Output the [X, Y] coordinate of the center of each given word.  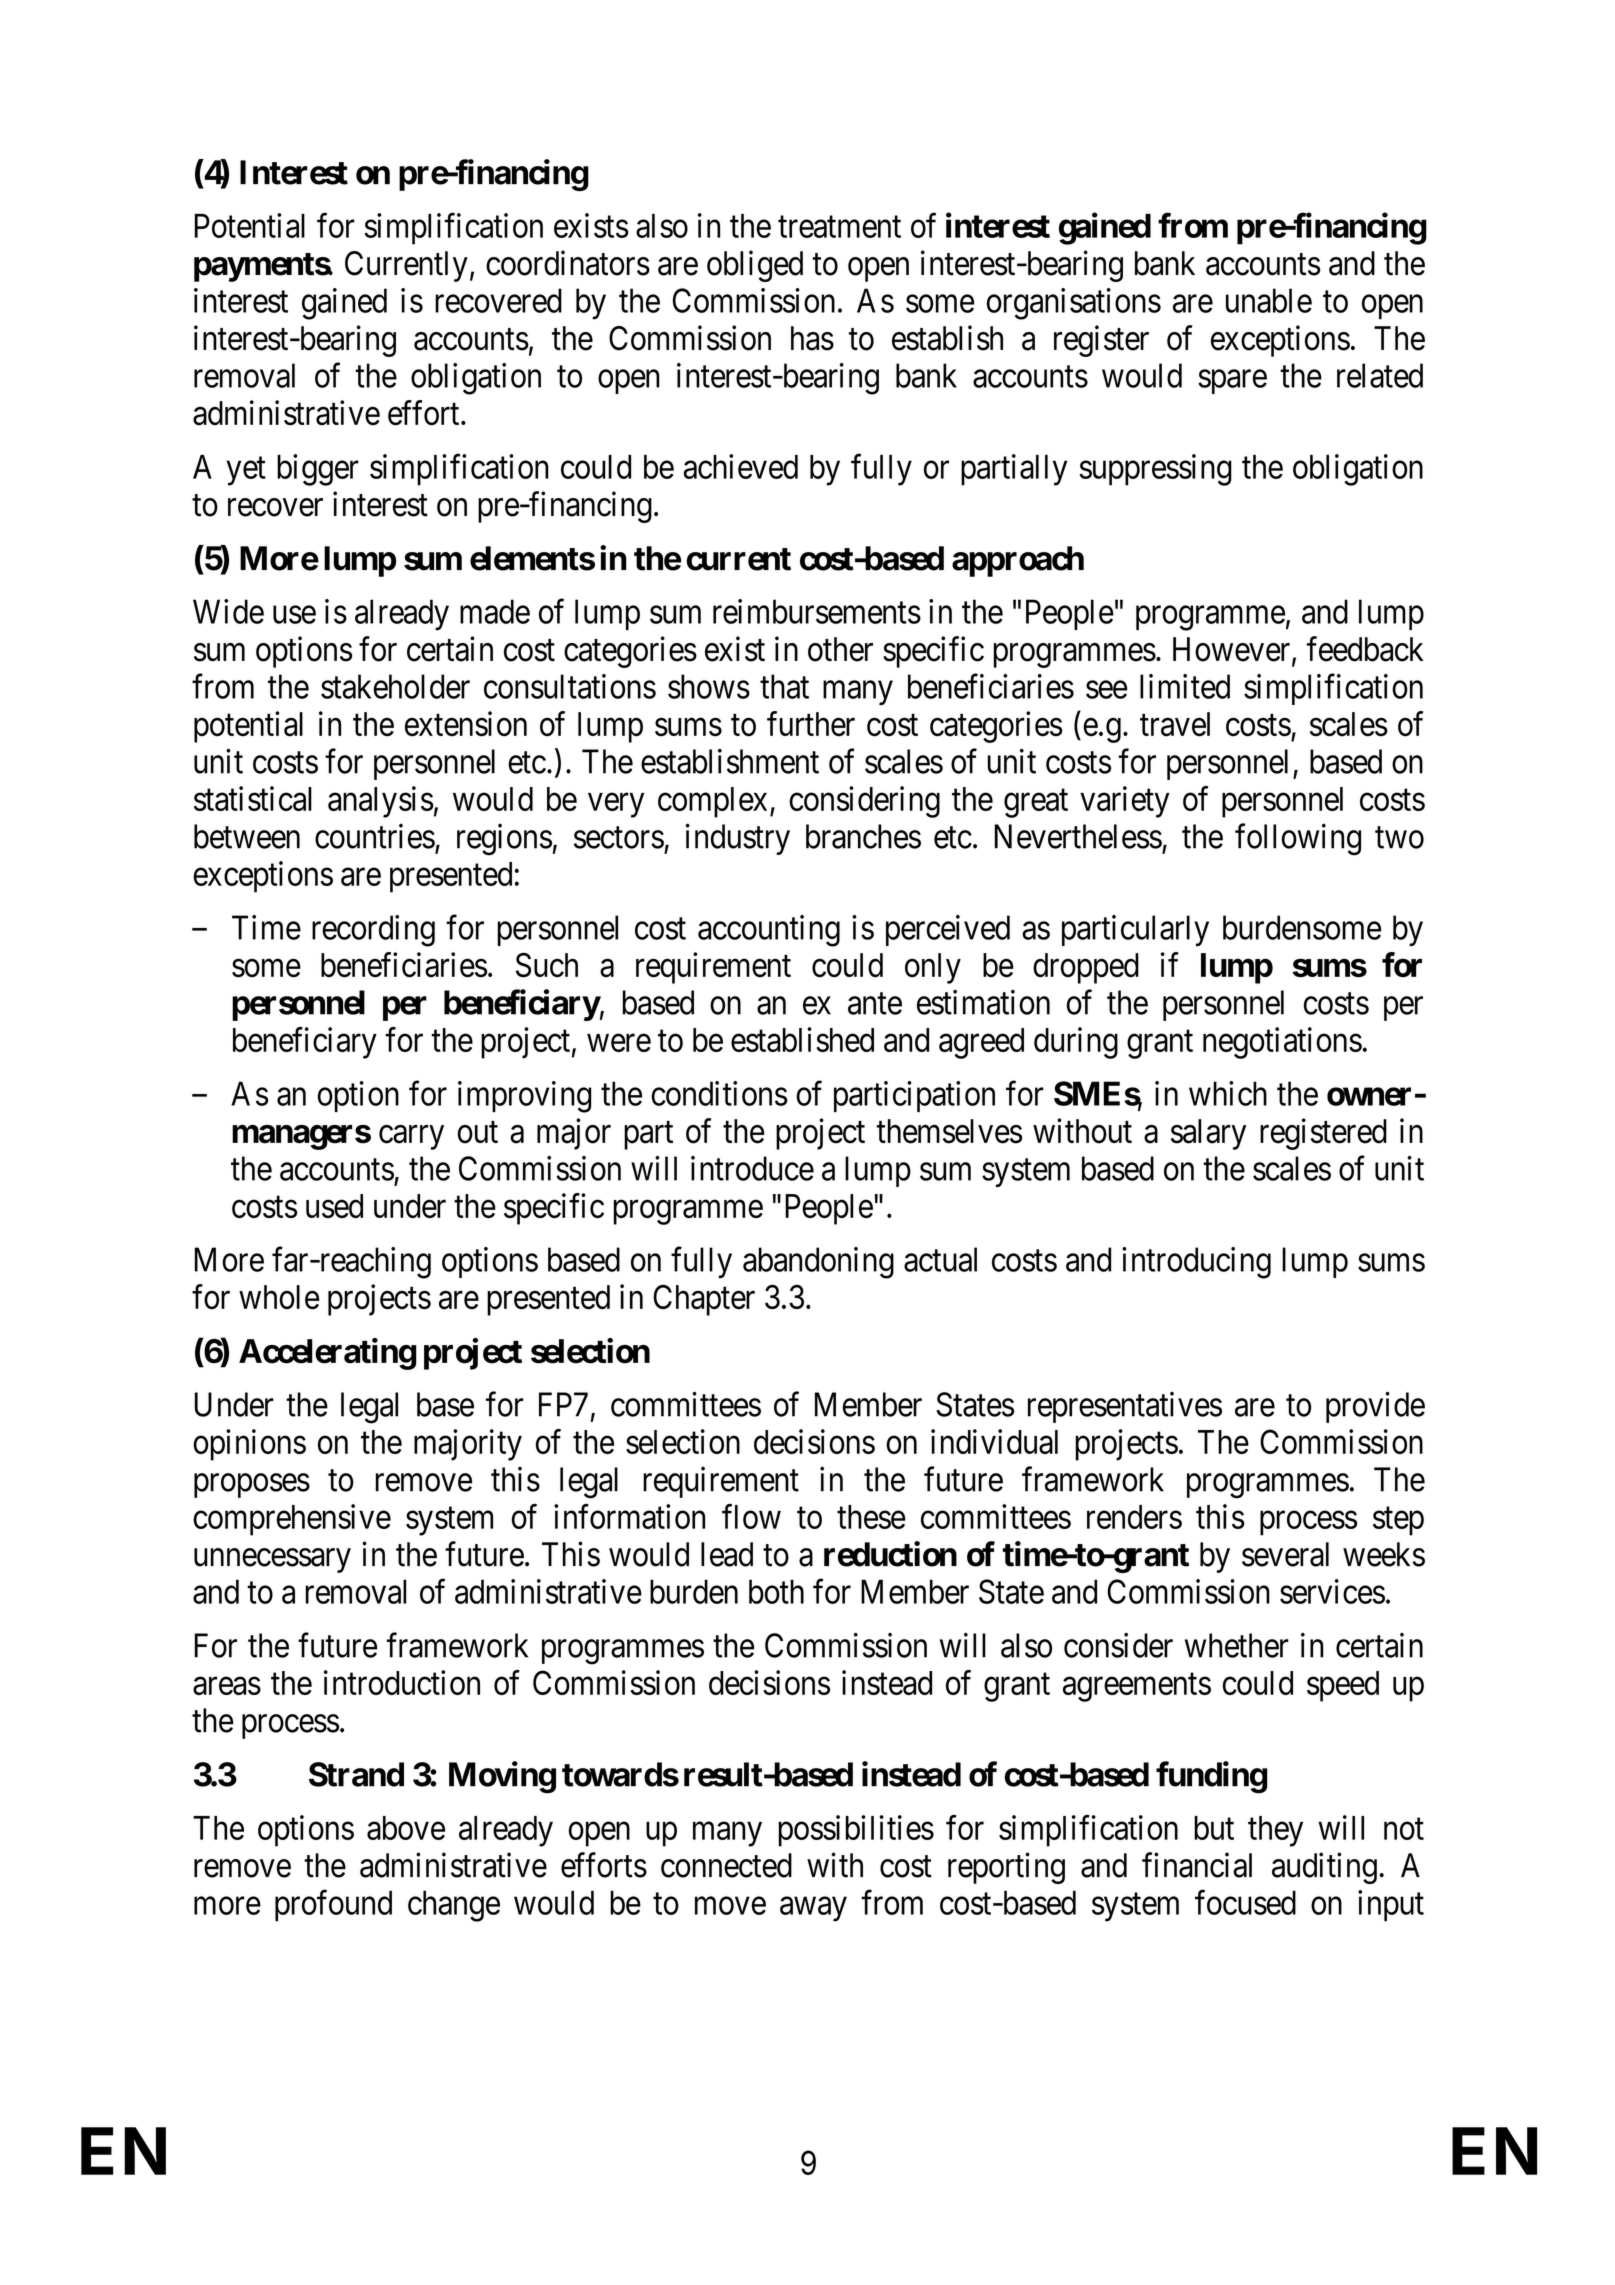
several [1285, 1554]
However [1233, 650]
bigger [318, 470]
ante [875, 1004]
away [813, 1909]
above [406, 1828]
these [871, 1517]
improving [524, 1097]
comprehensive [292, 1520]
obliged [755, 266]
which [1228, 1093]
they [1275, 1831]
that [784, 686]
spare [1232, 382]
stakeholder [395, 686]
